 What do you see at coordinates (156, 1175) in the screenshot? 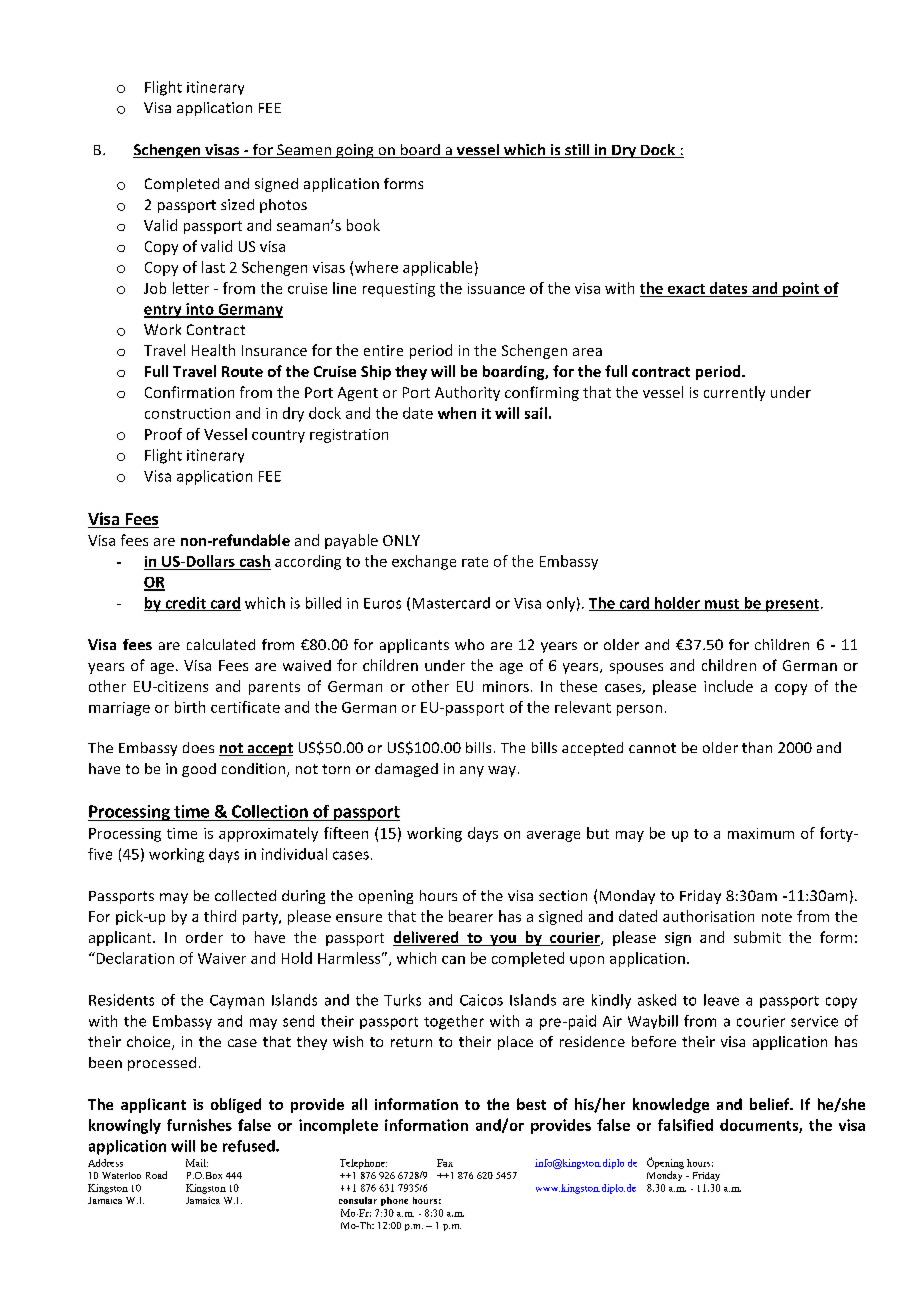
I see `Road` at bounding box center [156, 1175].
